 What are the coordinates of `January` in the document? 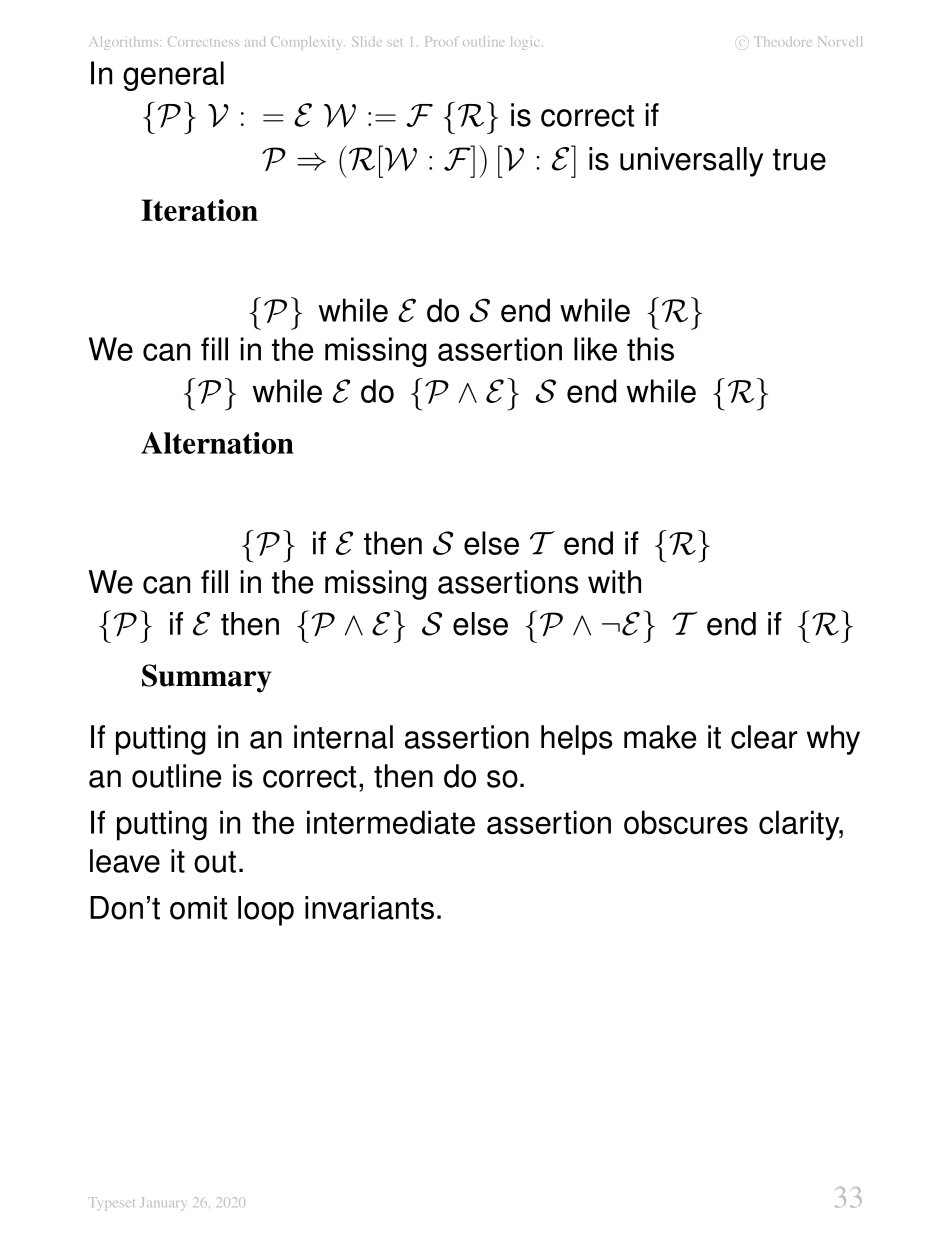 It's located at (162, 1204).
